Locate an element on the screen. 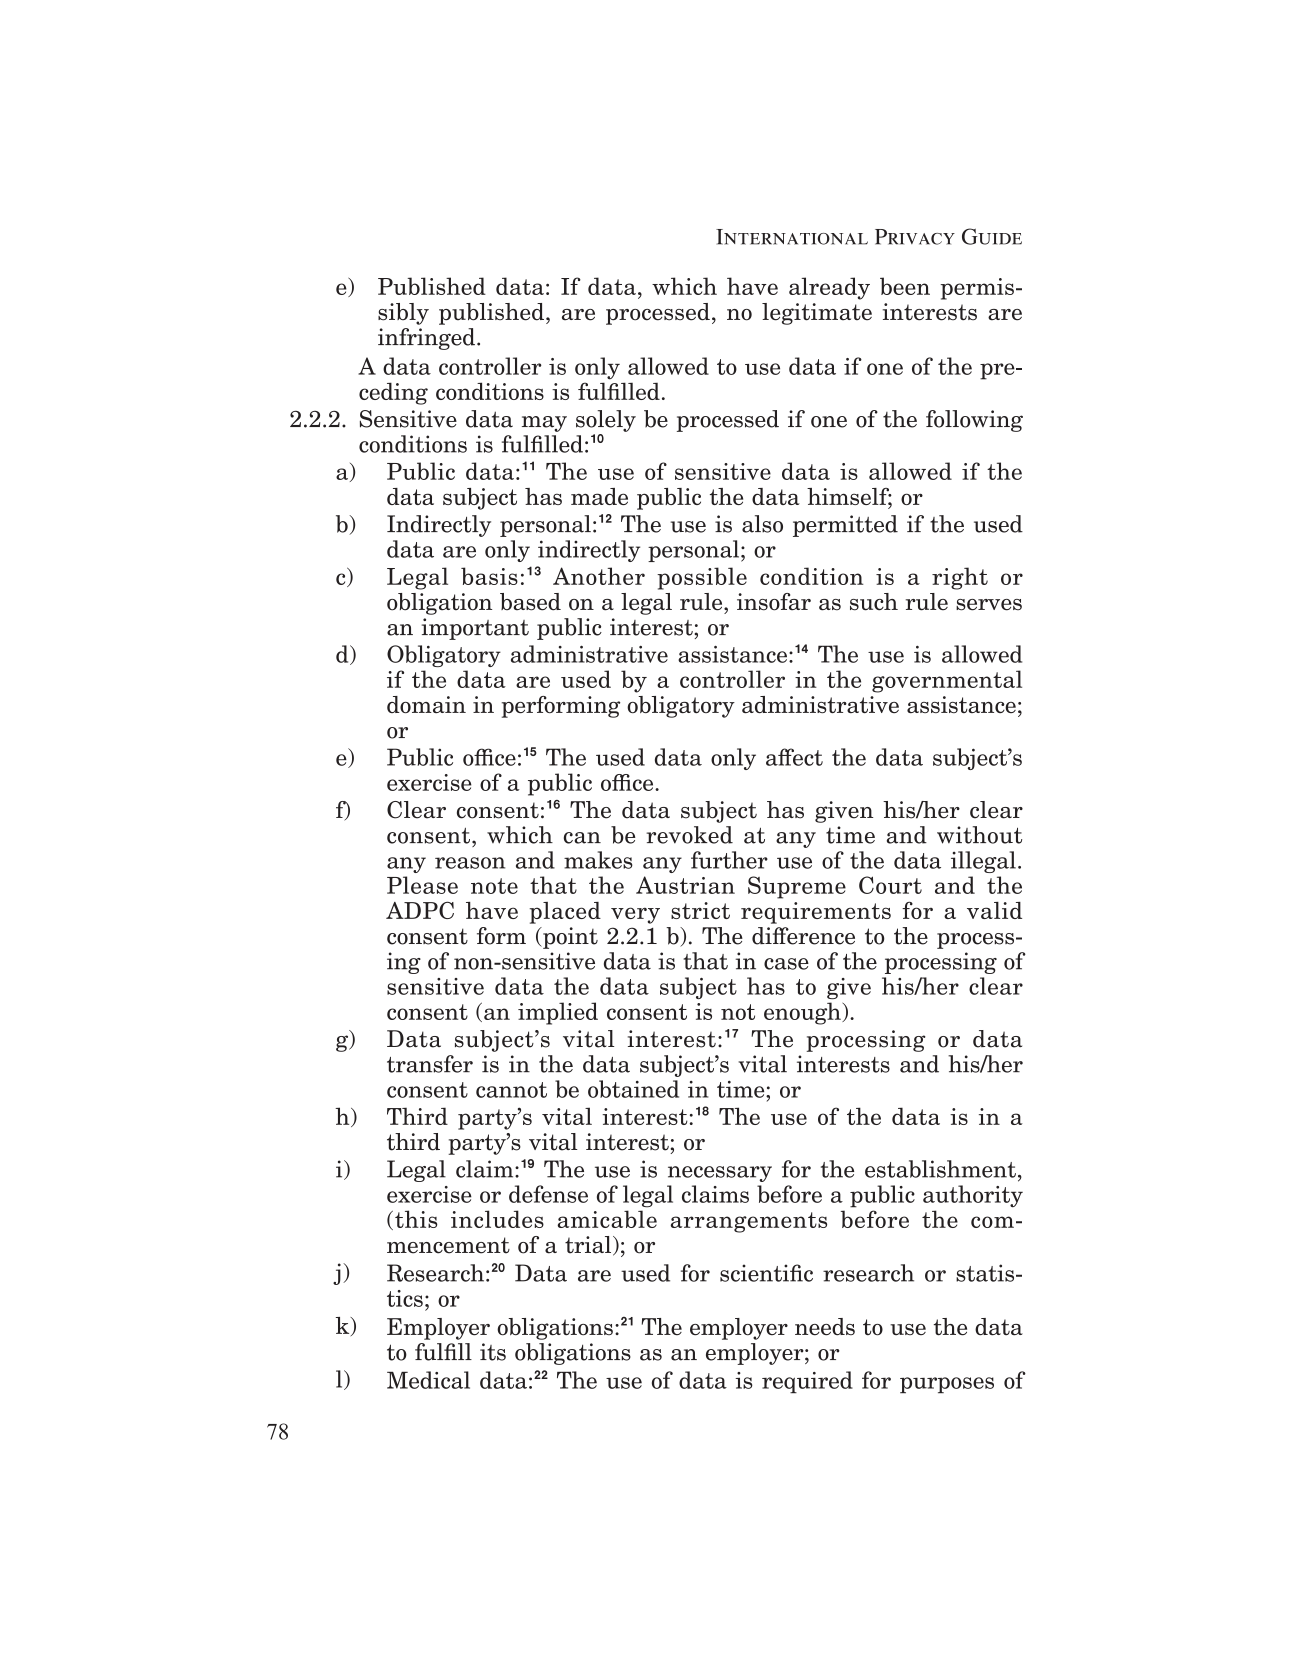  reason is located at coordinates (470, 863).
